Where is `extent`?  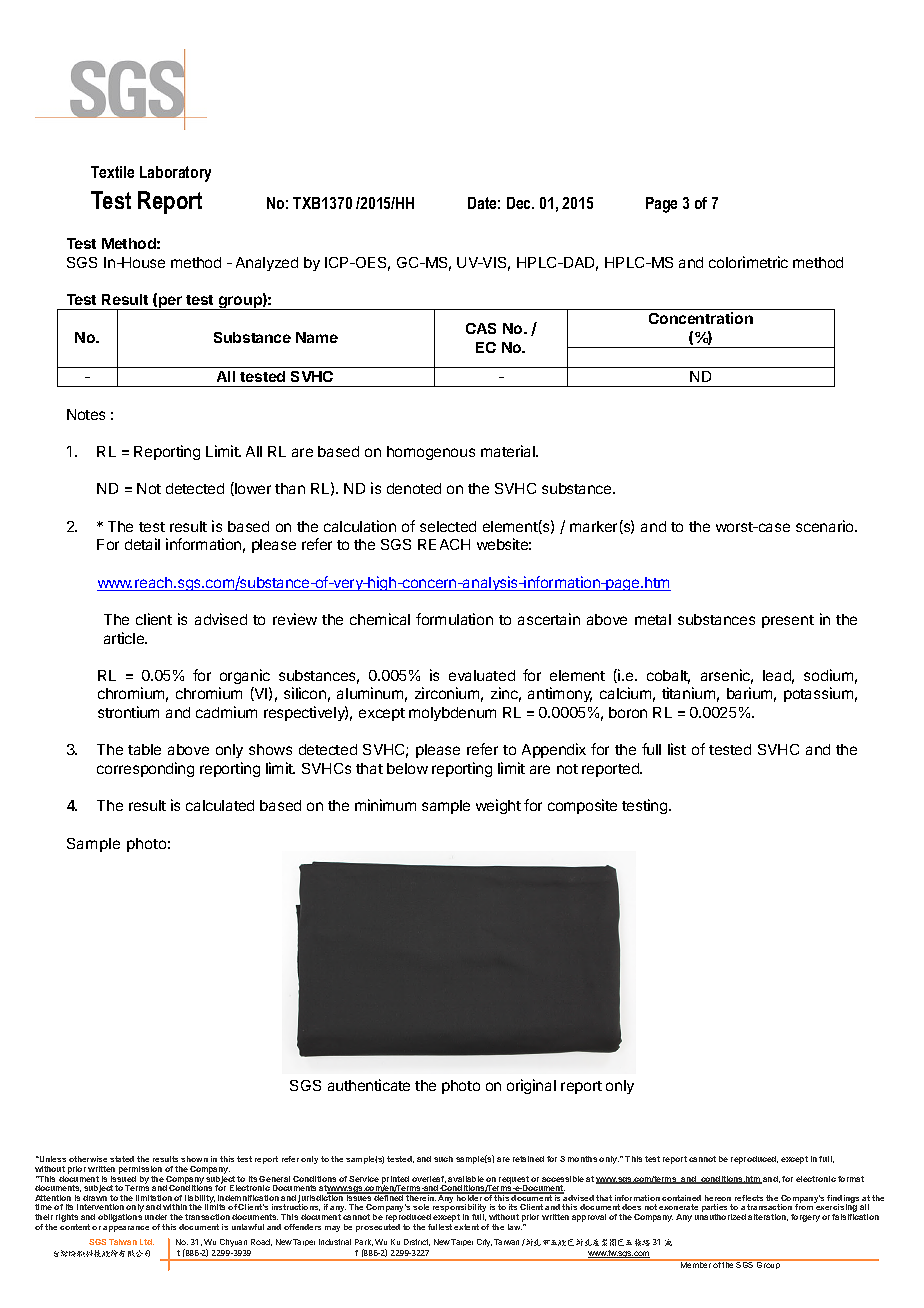
extent is located at coordinates (466, 1227).
